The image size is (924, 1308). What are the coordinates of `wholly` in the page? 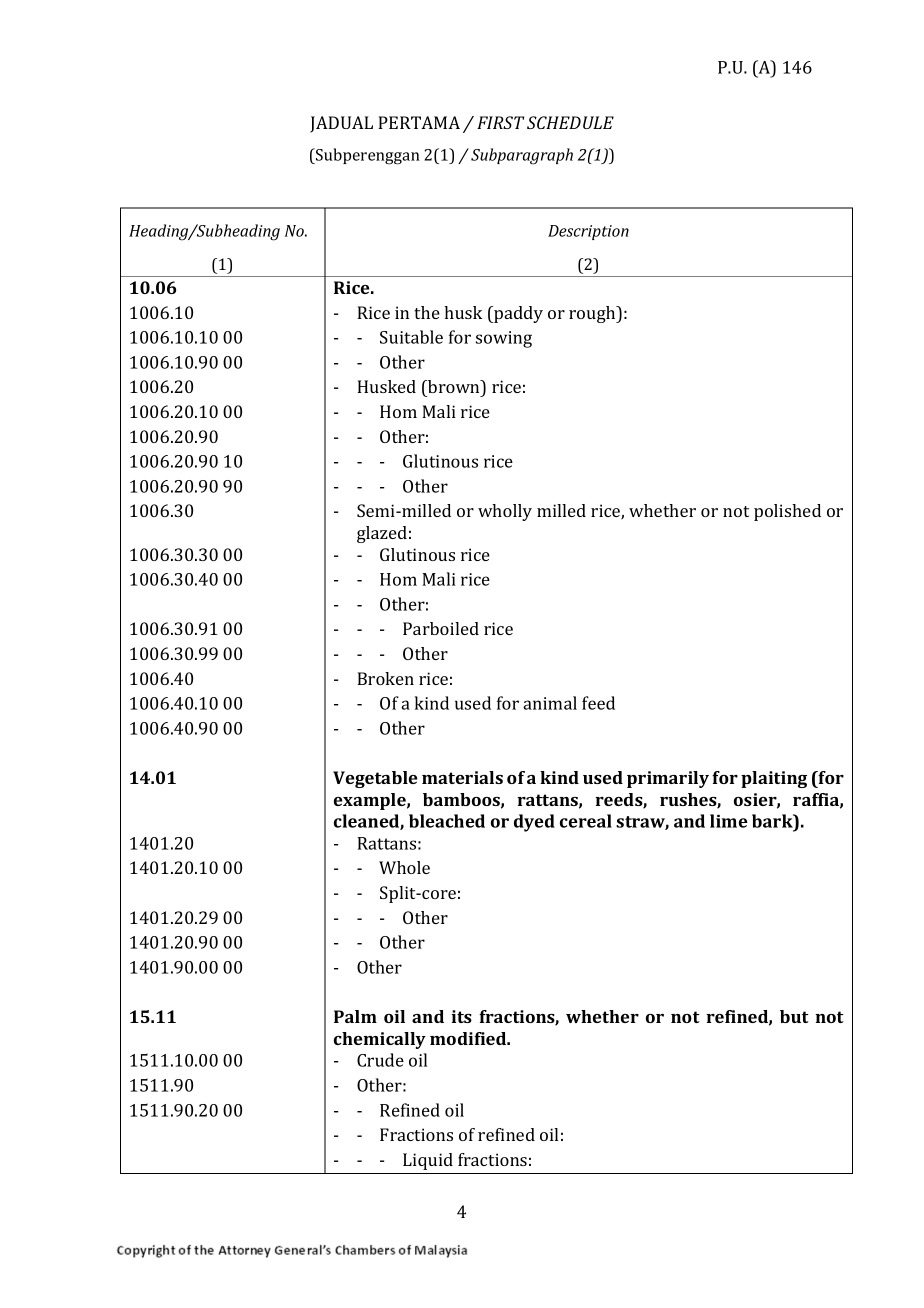 It's located at (505, 512).
